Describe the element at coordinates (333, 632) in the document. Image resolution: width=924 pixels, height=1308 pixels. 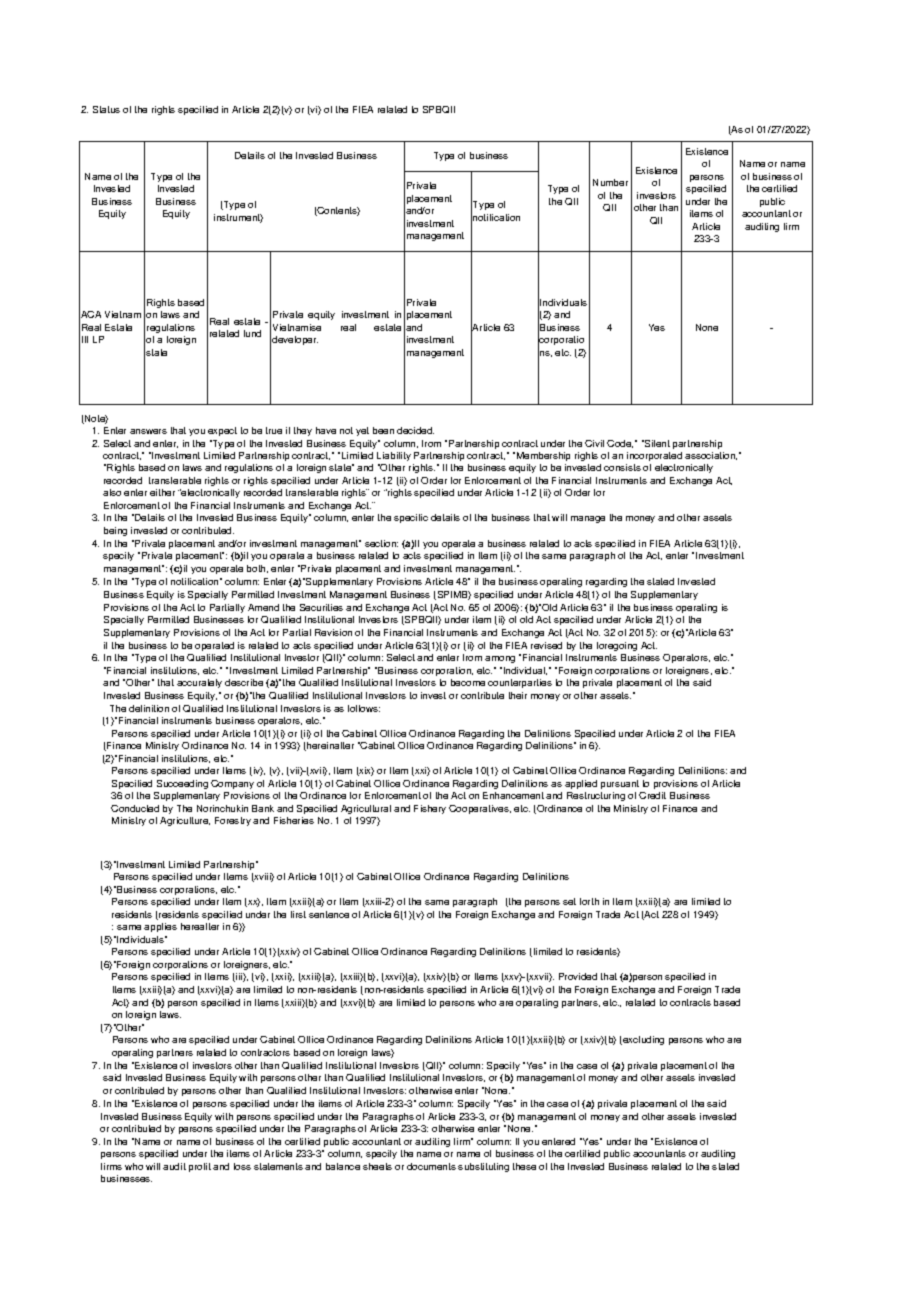
I see `Revision` at that location.
